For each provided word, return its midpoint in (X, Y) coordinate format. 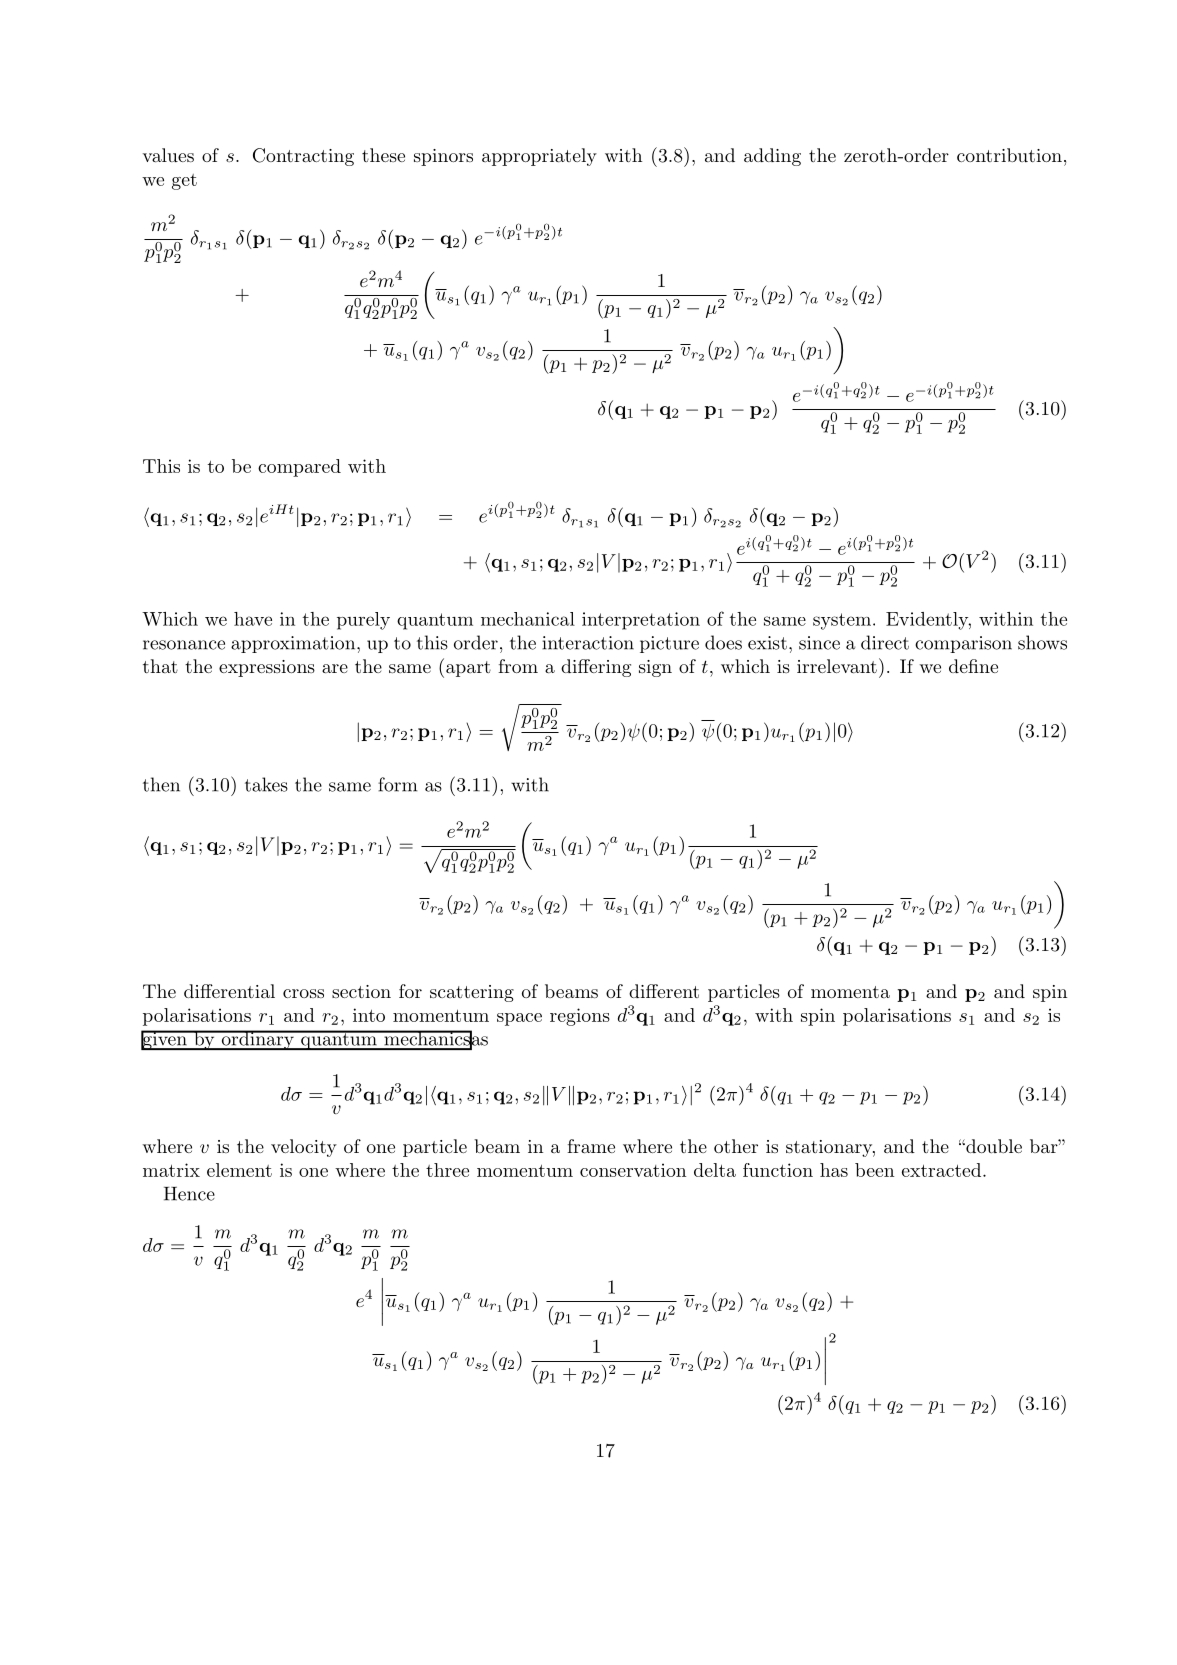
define (973, 666)
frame (591, 1146)
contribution (1009, 155)
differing (596, 668)
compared (299, 468)
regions (580, 1017)
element (239, 1170)
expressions (267, 668)
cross (303, 993)
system (842, 621)
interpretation (641, 621)
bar (1044, 1146)
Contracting (303, 157)
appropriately (539, 157)
